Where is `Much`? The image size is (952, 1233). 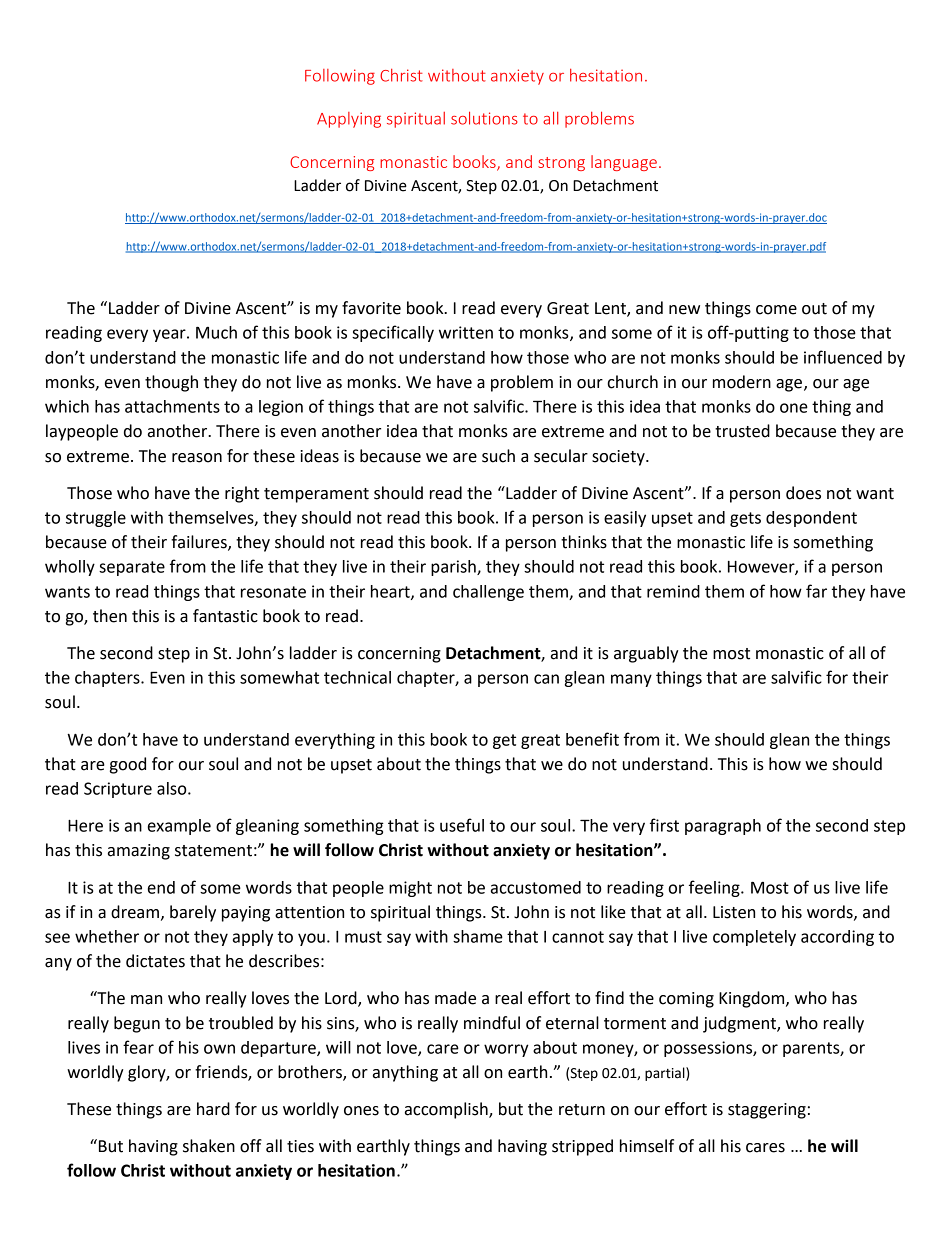
Much is located at coordinates (216, 332).
